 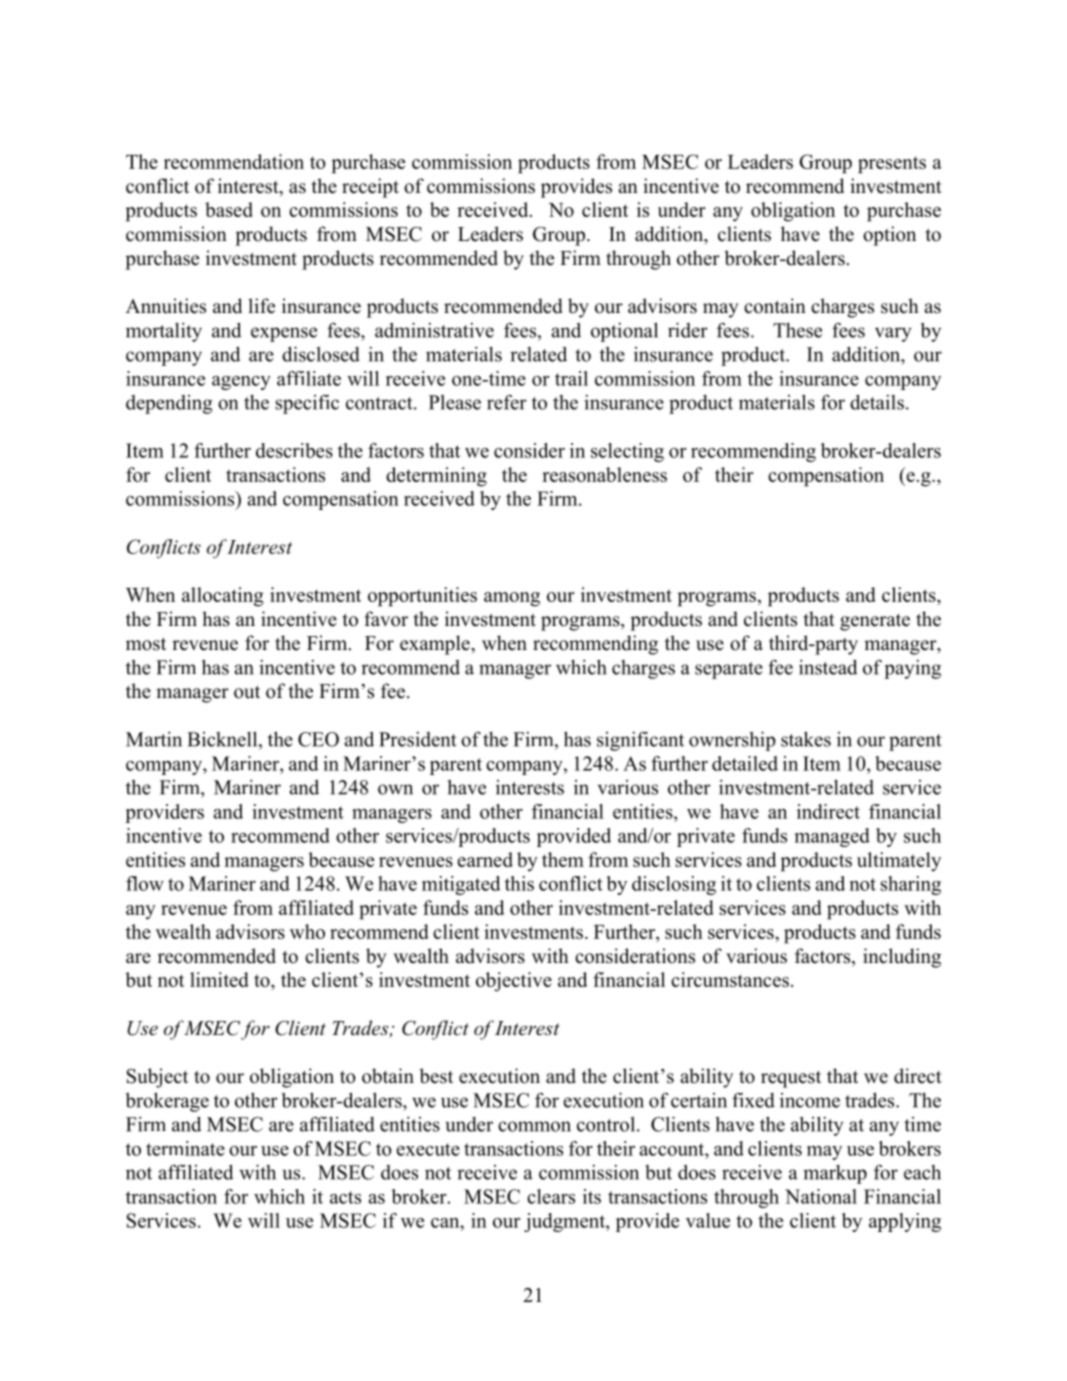 I want to click on presents, so click(x=892, y=165).
